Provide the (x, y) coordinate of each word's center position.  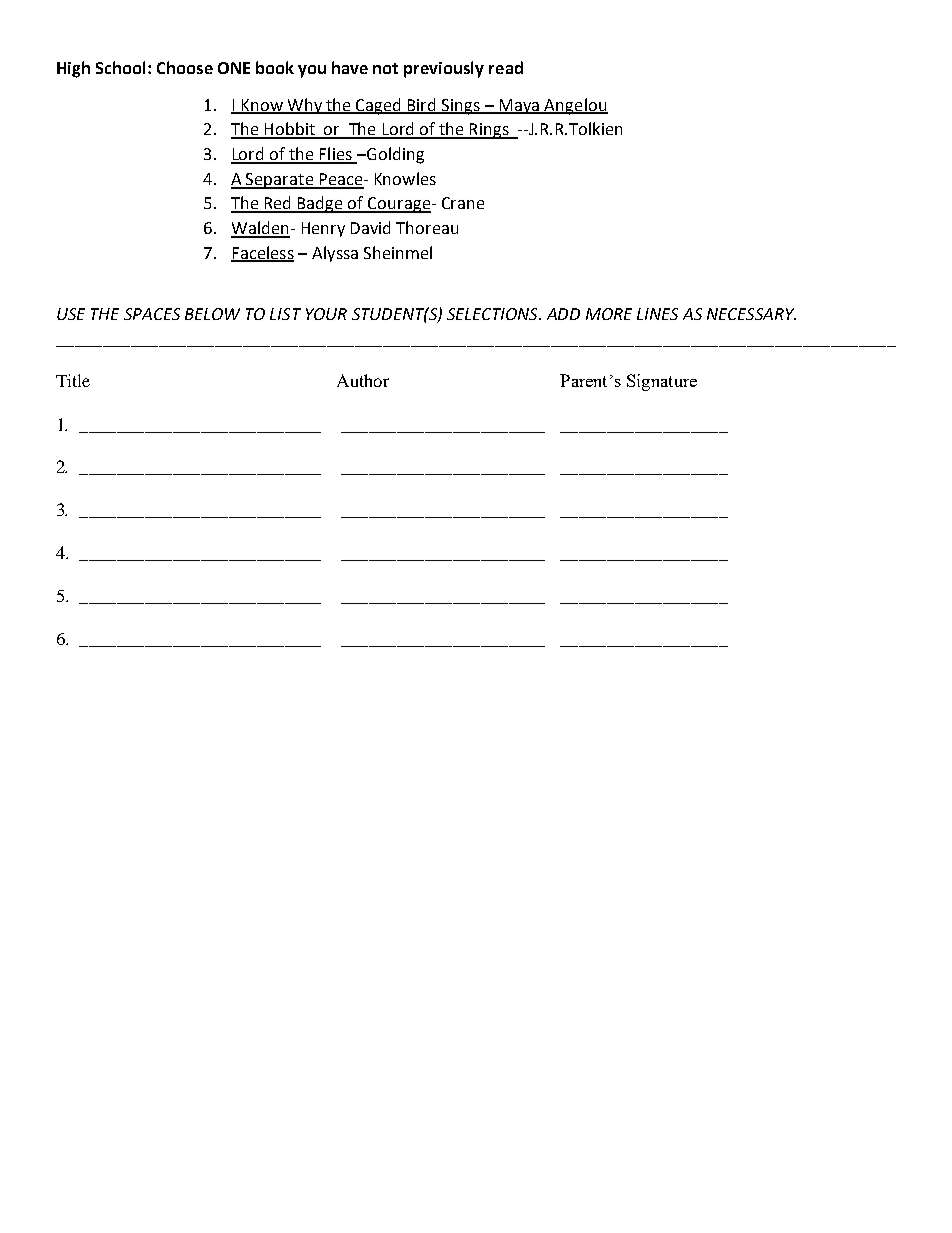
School (120, 67)
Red (278, 204)
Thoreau (427, 227)
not (385, 68)
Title (73, 380)
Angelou (575, 106)
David (370, 227)
